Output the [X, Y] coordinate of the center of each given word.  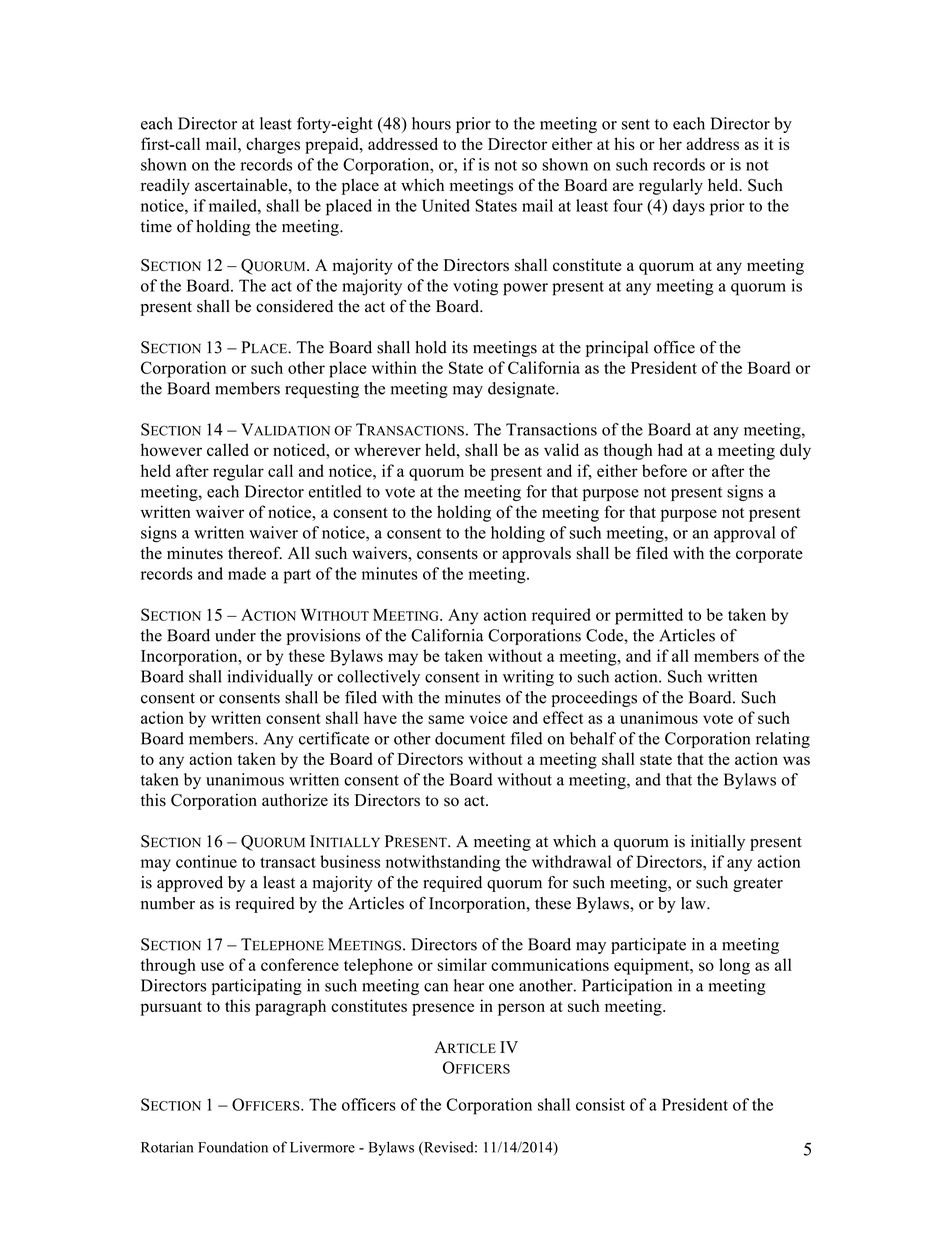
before [664, 470]
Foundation [233, 1147]
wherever [387, 449]
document [470, 738]
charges [273, 145]
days [689, 207]
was [796, 760]
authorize [295, 800]
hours [431, 123]
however [171, 449]
